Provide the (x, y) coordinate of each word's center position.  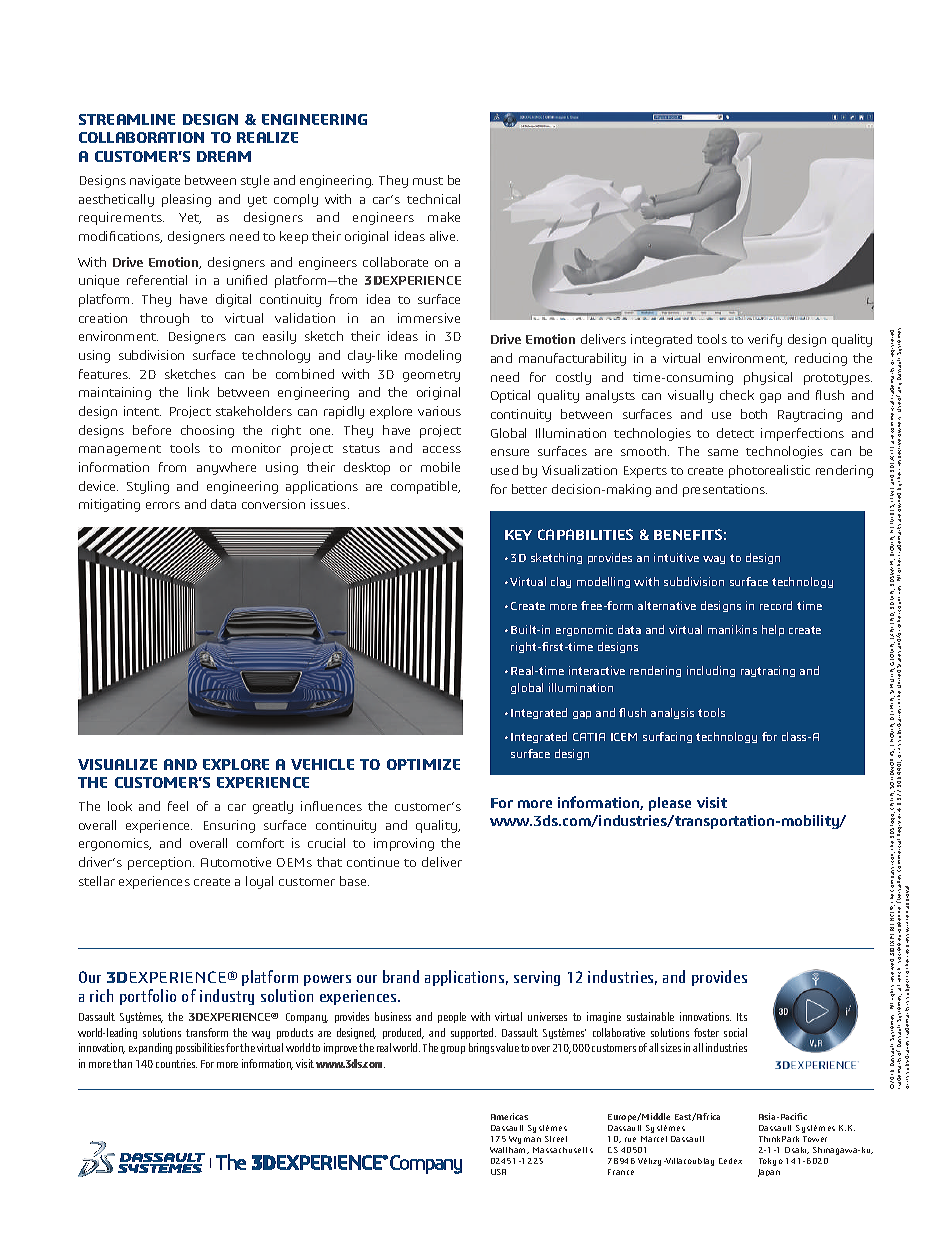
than (122, 1063)
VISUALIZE (117, 764)
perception (161, 863)
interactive (597, 670)
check (737, 395)
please (670, 804)
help (773, 630)
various (439, 411)
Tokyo (771, 1162)
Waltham (509, 1150)
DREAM (224, 156)
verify (765, 340)
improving (404, 844)
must (428, 181)
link (198, 392)
